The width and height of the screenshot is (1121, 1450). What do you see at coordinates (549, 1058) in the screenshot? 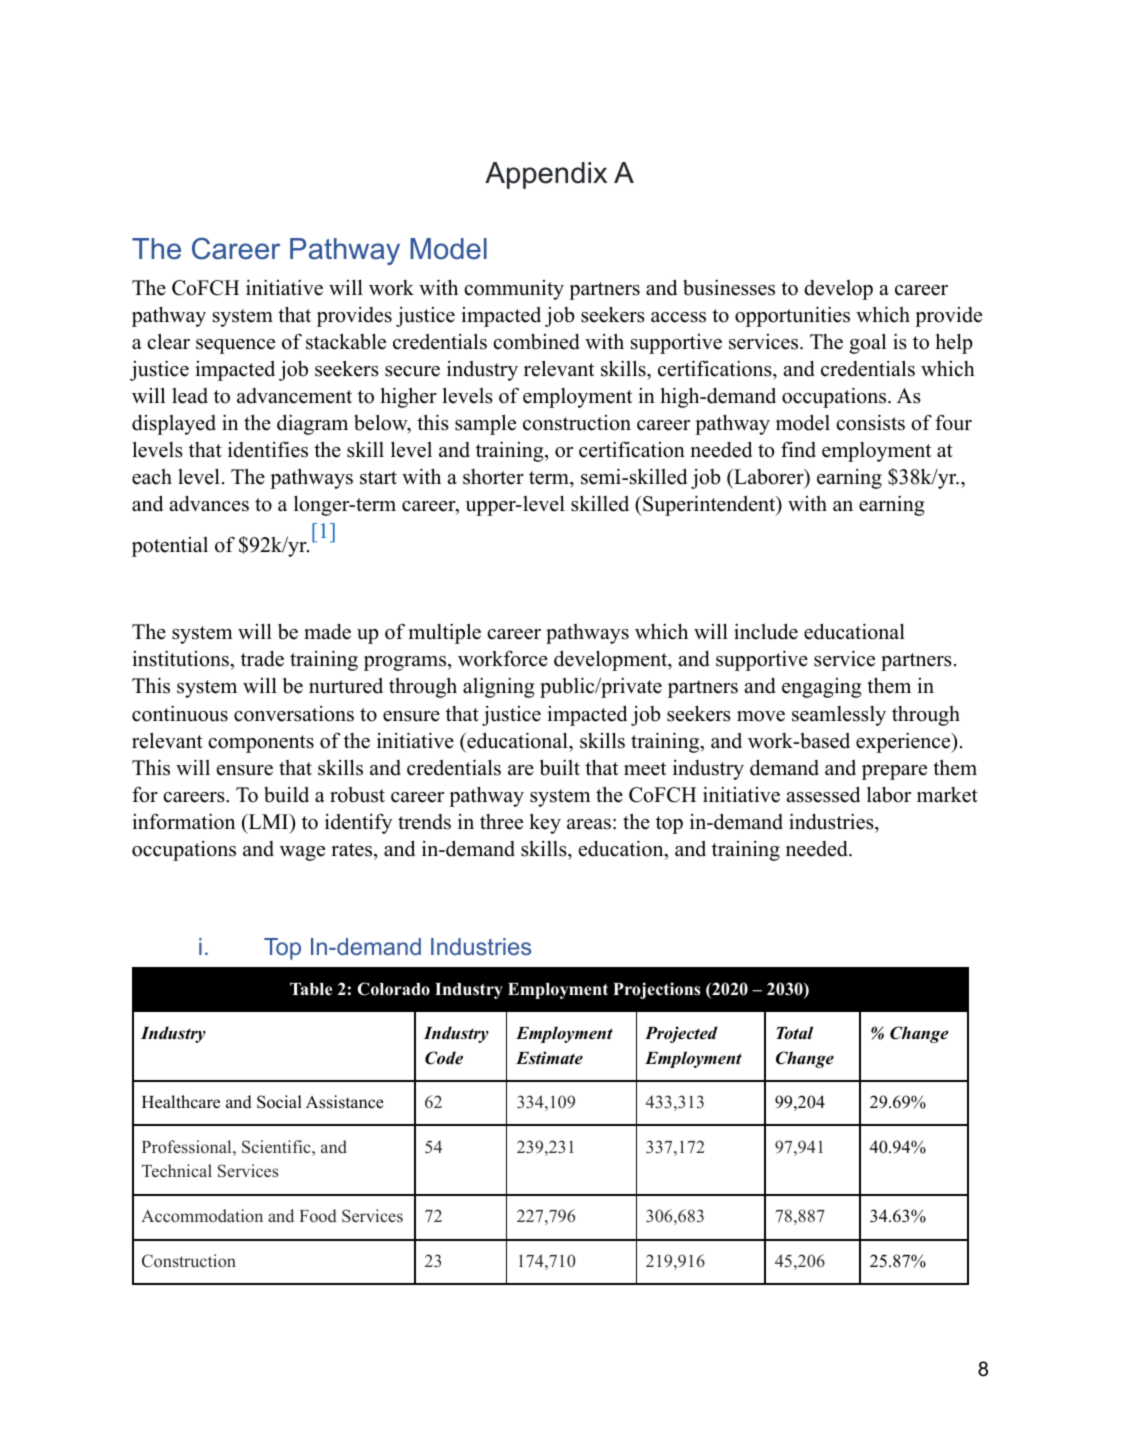
I see `Estimate` at bounding box center [549, 1058].
